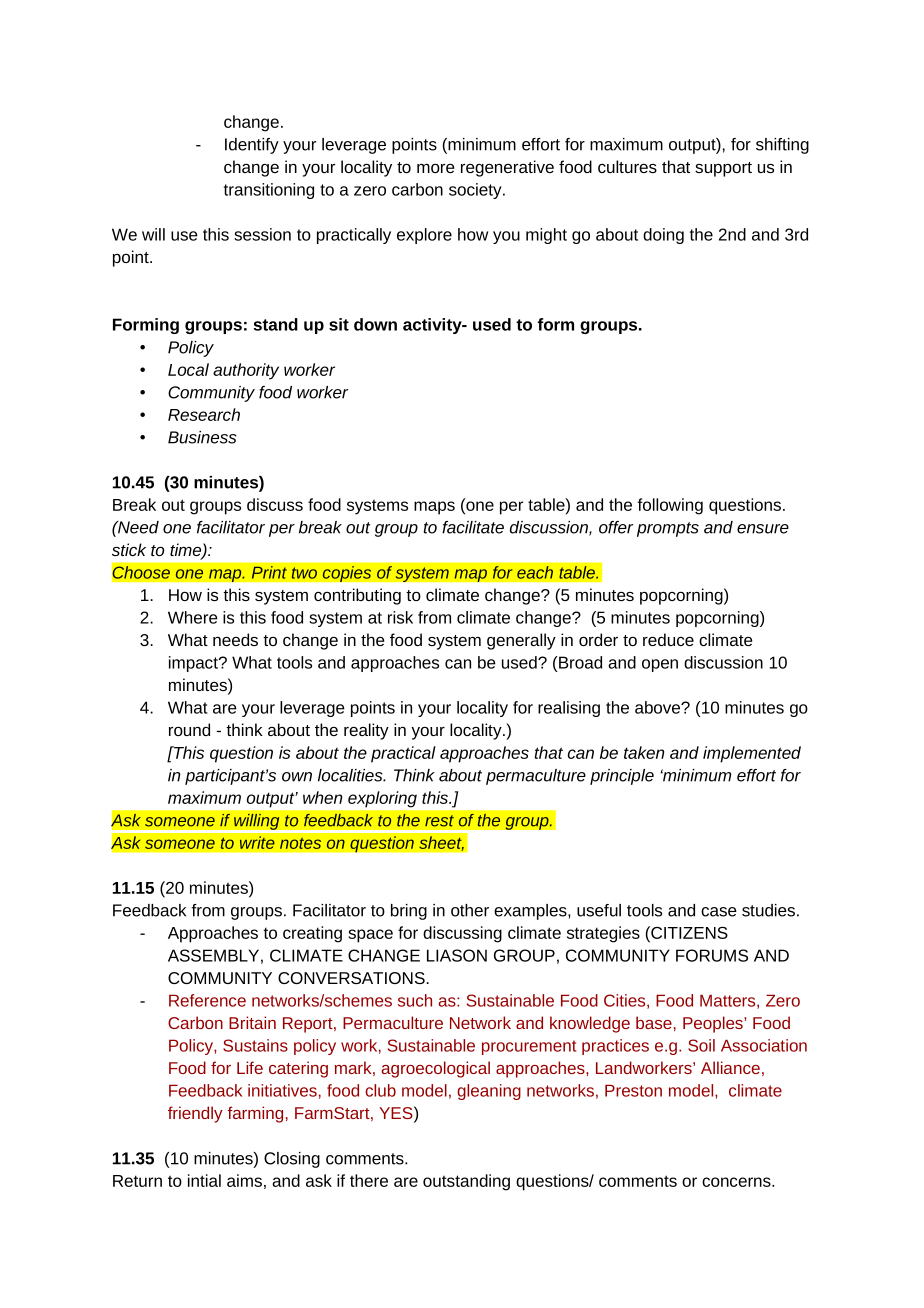  Describe the element at coordinates (252, 146) in the screenshot. I see `Identify` at that location.
